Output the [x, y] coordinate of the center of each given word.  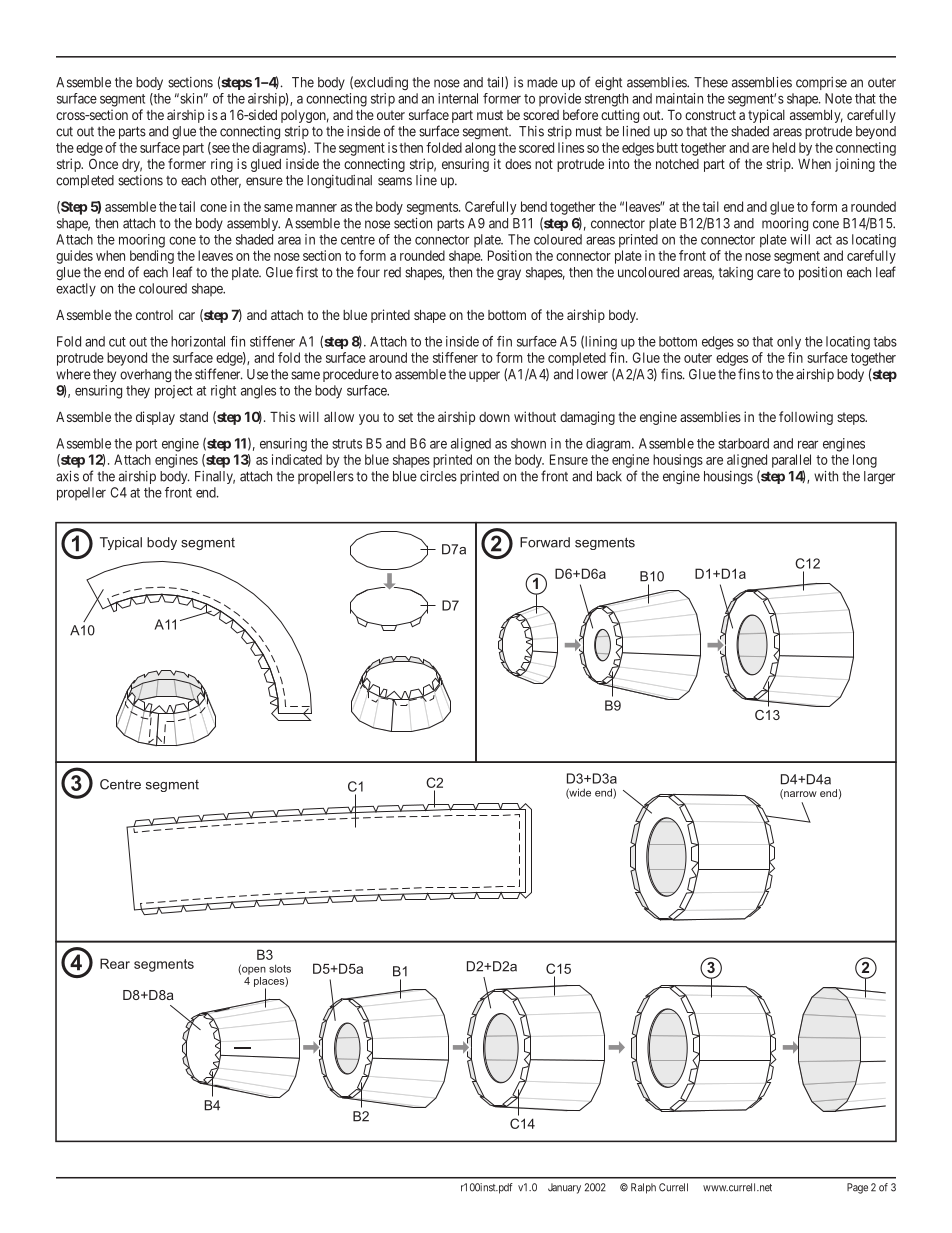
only [789, 343]
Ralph [643, 1188]
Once [103, 164]
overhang [145, 376]
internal [458, 98]
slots [280, 968]
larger [879, 478]
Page [857, 1188]
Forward [545, 542]
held [783, 147]
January [564, 1188]
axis [67, 476]
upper [484, 376]
